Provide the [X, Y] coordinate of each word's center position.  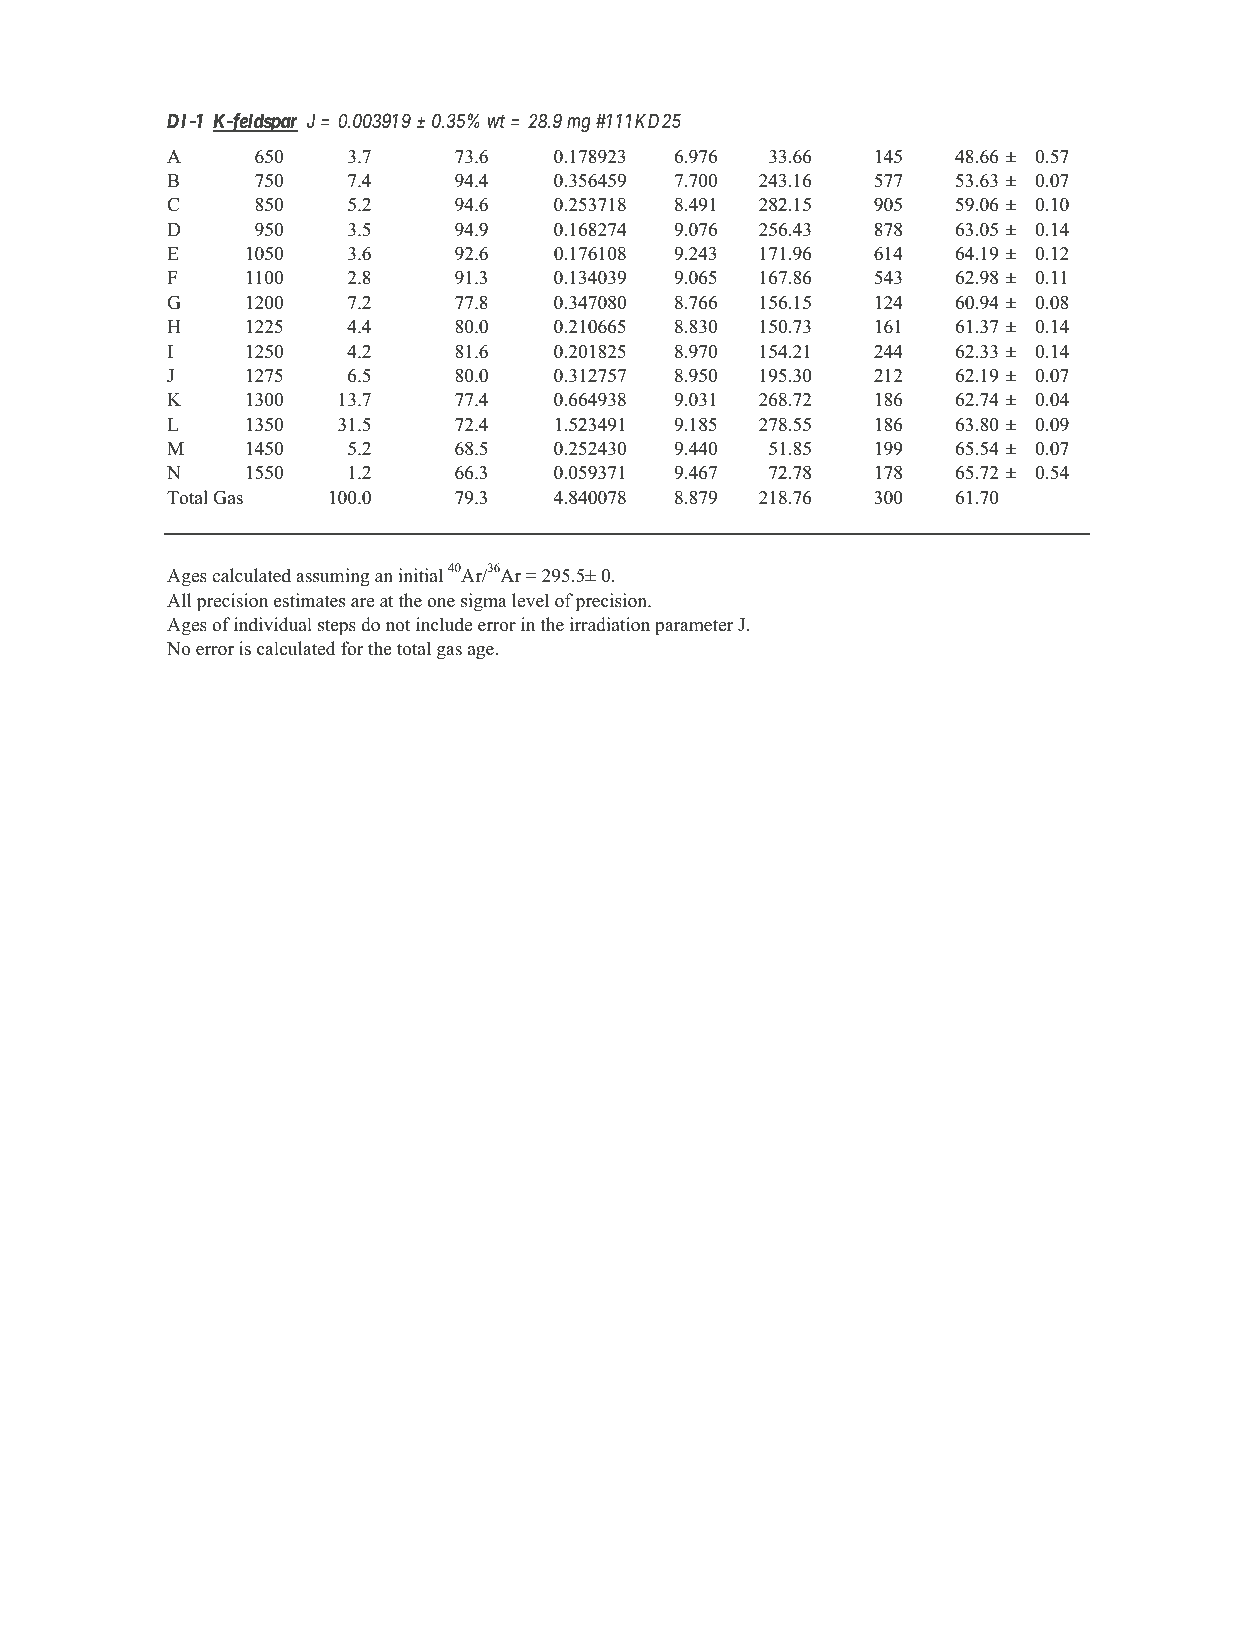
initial [420, 575]
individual [273, 624]
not [398, 626]
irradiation [610, 624]
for [352, 648]
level [530, 600]
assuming [333, 577]
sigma [484, 602]
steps [337, 627]
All [179, 600]
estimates [309, 600]
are [362, 603]
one [441, 603]
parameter [694, 627]
